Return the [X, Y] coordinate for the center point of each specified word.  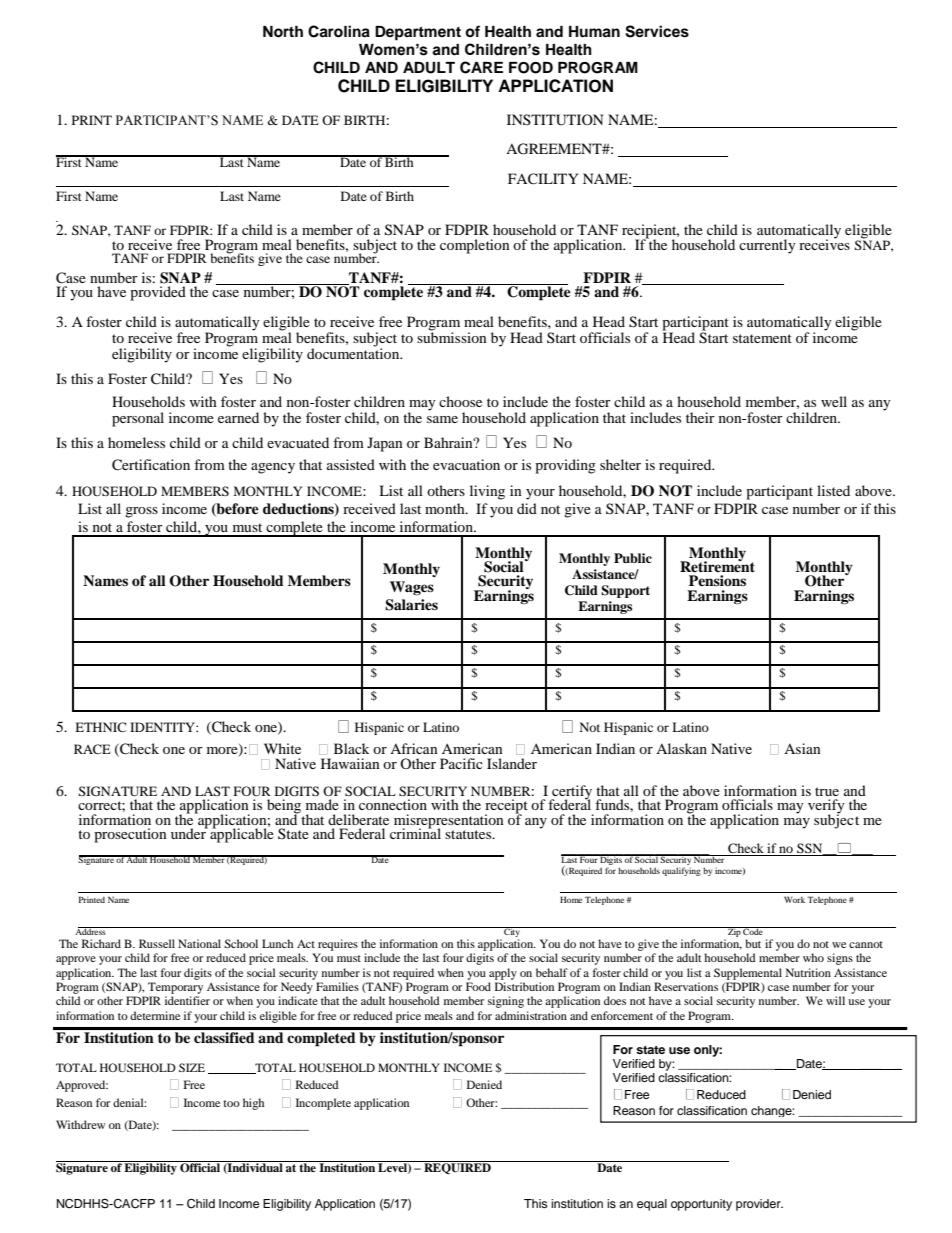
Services [657, 31]
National [199, 943]
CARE [481, 67]
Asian [802, 748]
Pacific [461, 763]
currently [767, 246]
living [487, 492]
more [223, 752]
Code [753, 931]
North [283, 32]
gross [141, 512]
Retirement [717, 565]
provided [158, 293]
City [512, 932]
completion [475, 246]
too [231, 1103]
